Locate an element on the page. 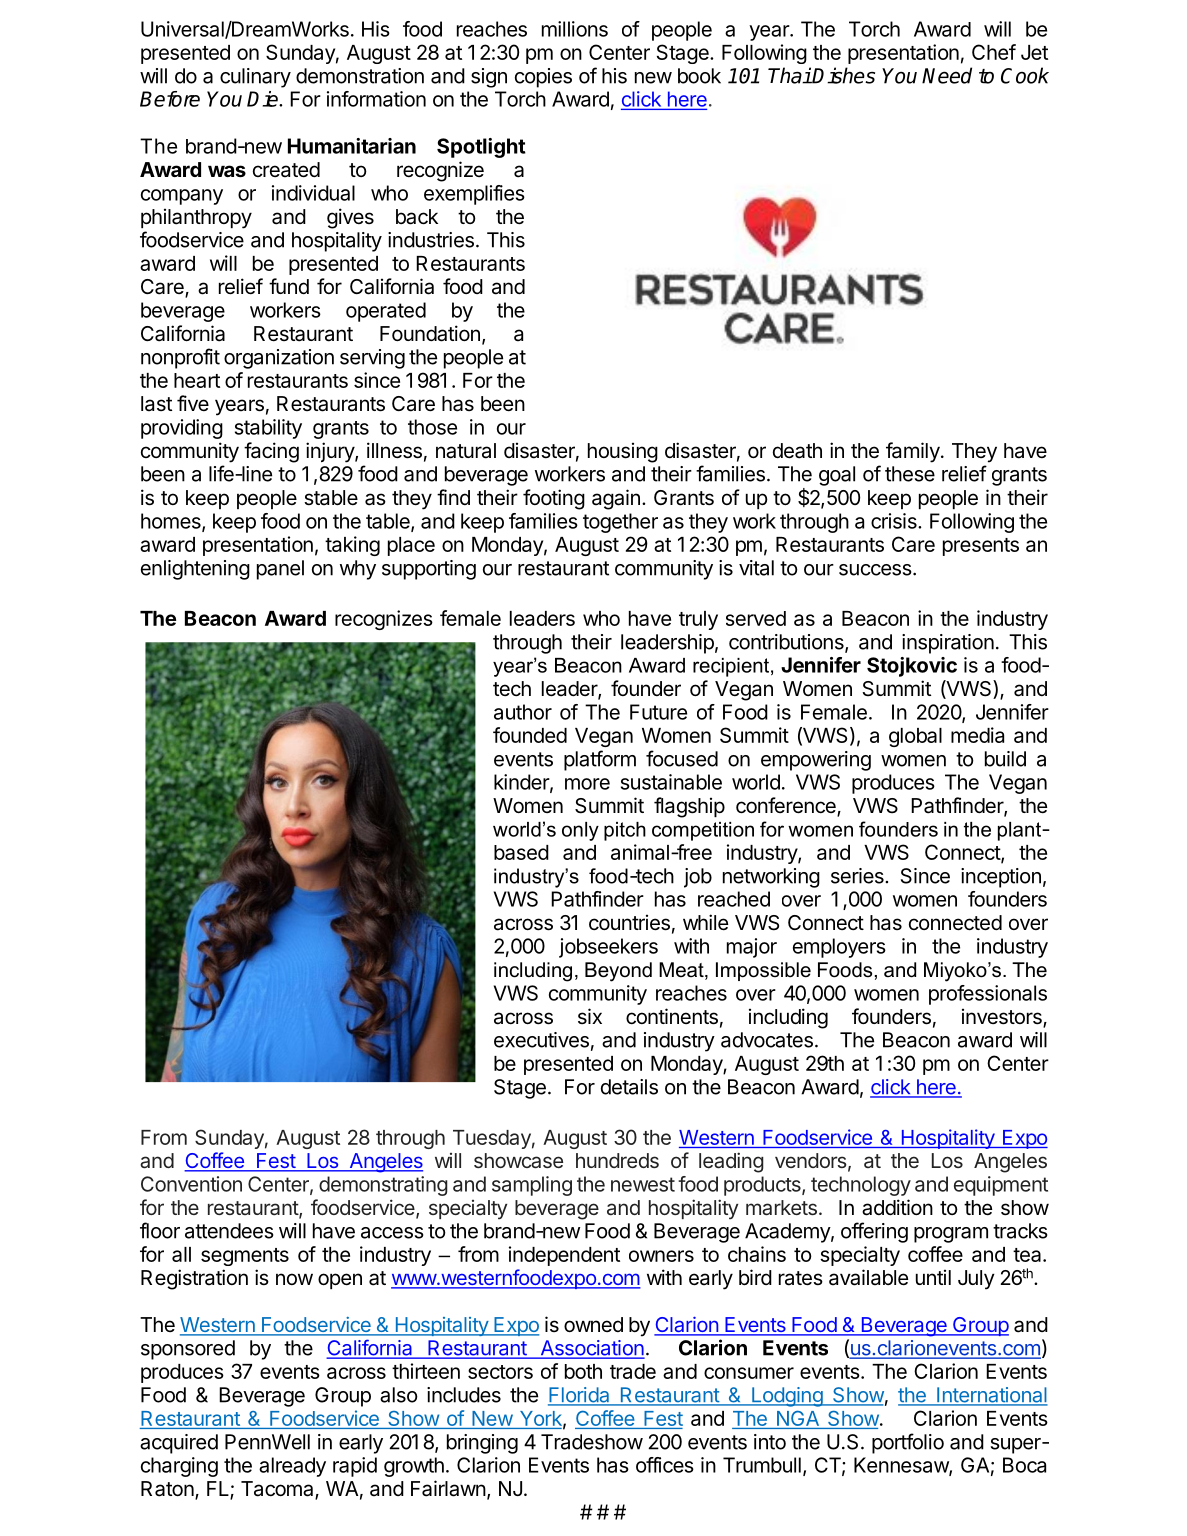 The height and width of the document is (1536, 1187). stability is located at coordinates (268, 429).
